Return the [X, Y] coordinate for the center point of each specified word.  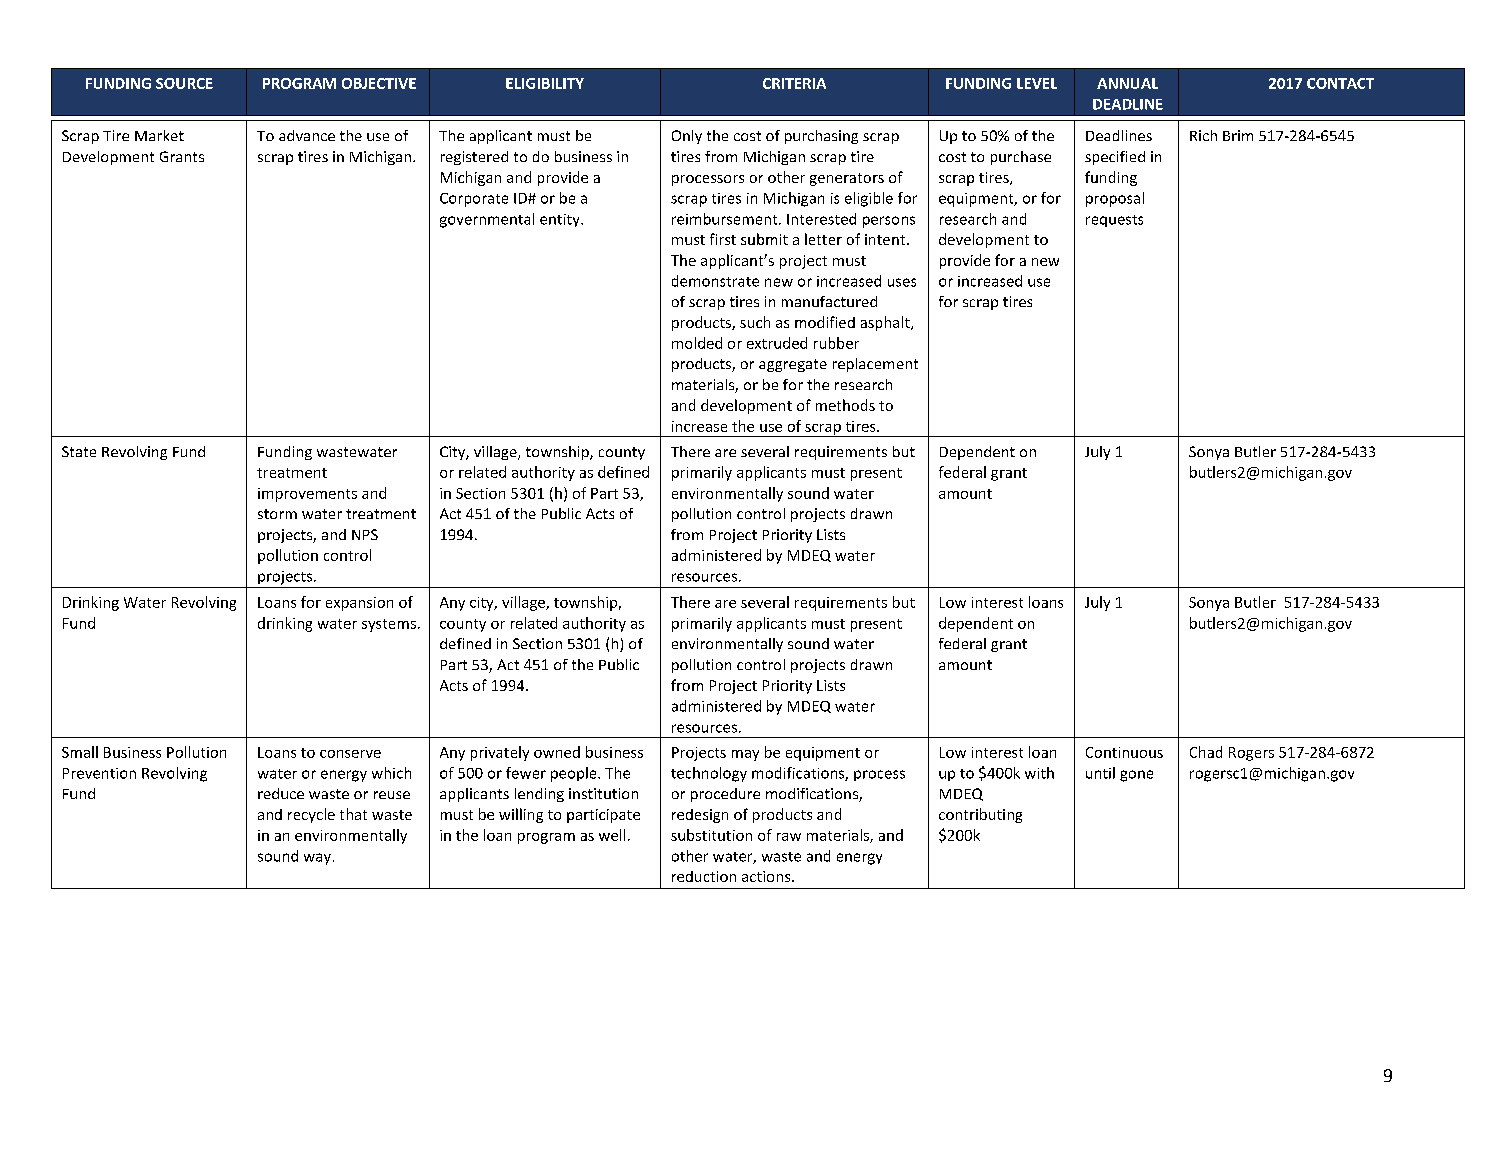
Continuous [1124, 752]
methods [845, 405]
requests [1114, 221]
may [745, 755]
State [79, 451]
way [317, 859]
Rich [1203, 135]
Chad [1206, 752]
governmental [487, 220]
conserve [350, 754]
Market [159, 135]
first [723, 239]
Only [687, 137]
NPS [365, 534]
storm [277, 514]
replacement [875, 365]
